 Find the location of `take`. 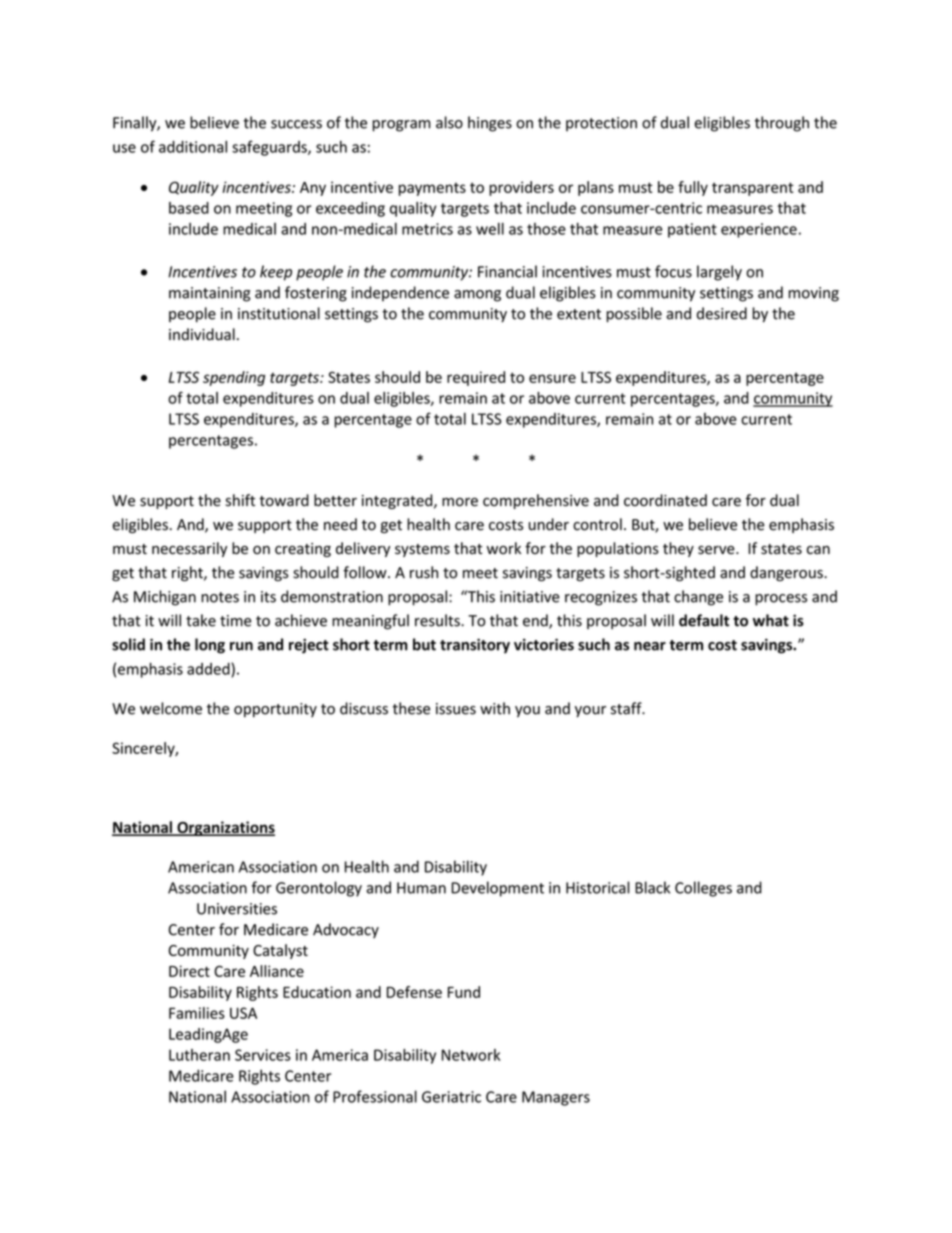

take is located at coordinates (201, 620).
